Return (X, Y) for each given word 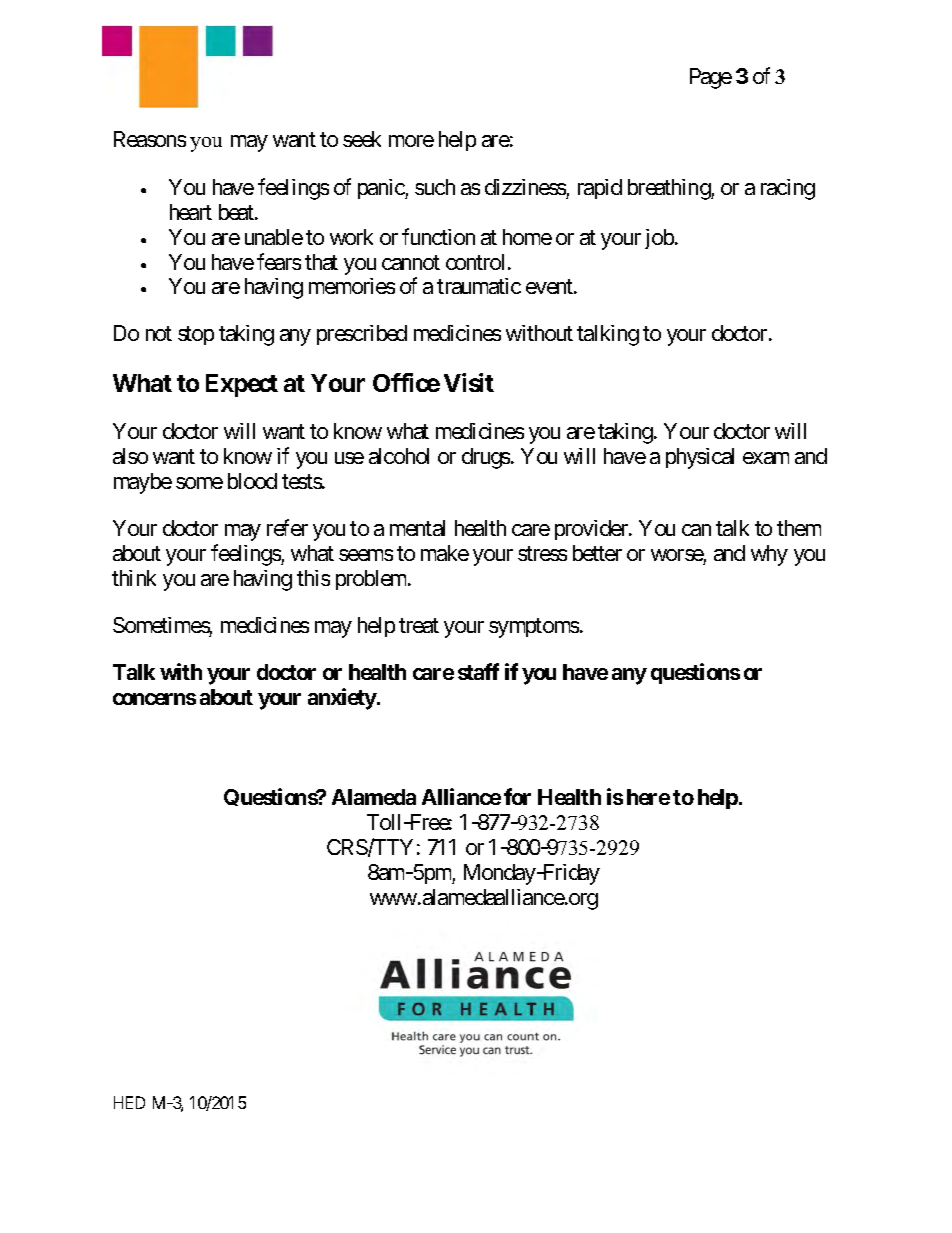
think (134, 578)
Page (711, 78)
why (769, 555)
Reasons (150, 139)
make (445, 553)
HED (129, 1102)
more (411, 141)
